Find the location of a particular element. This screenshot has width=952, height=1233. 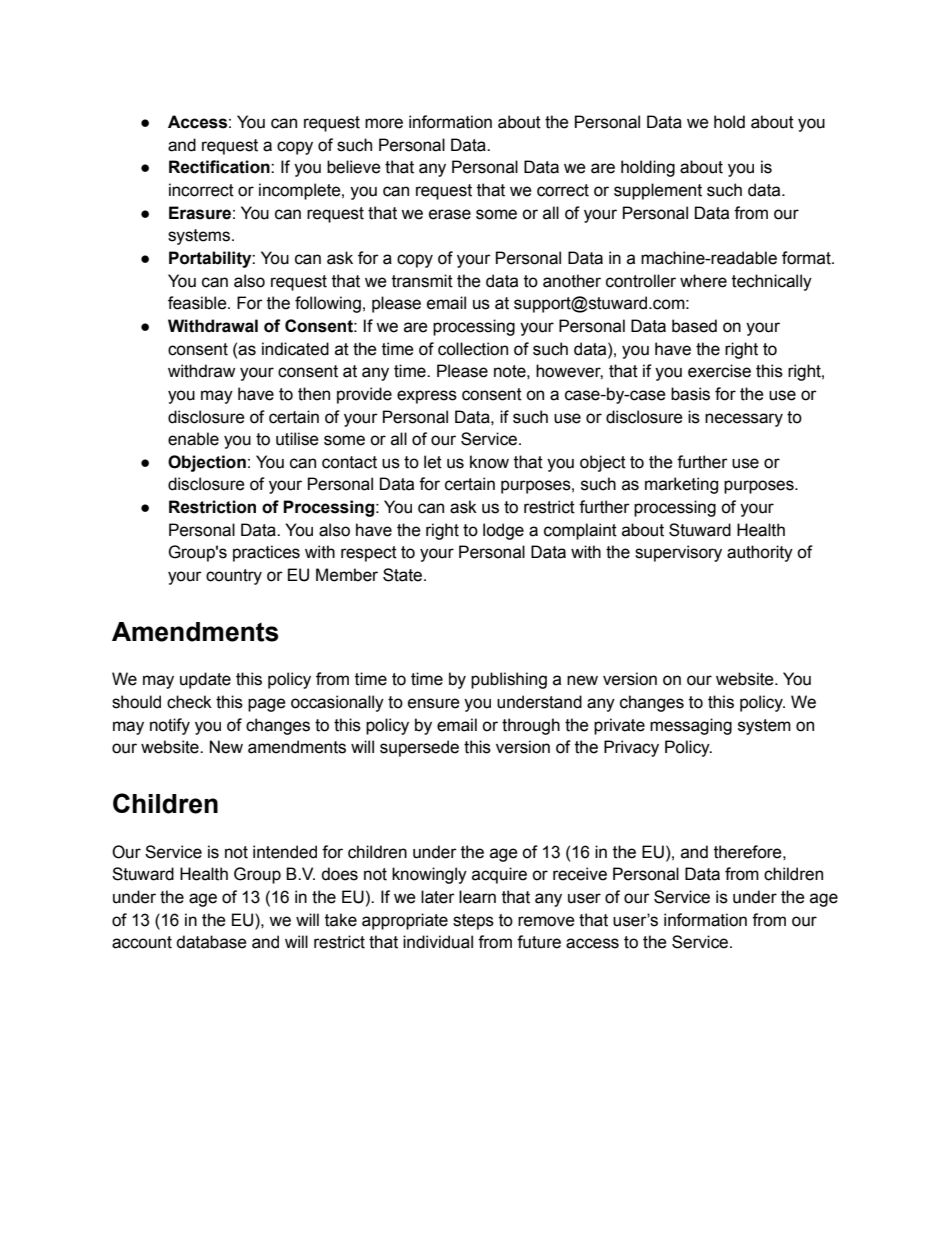

basis is located at coordinates (690, 394).
